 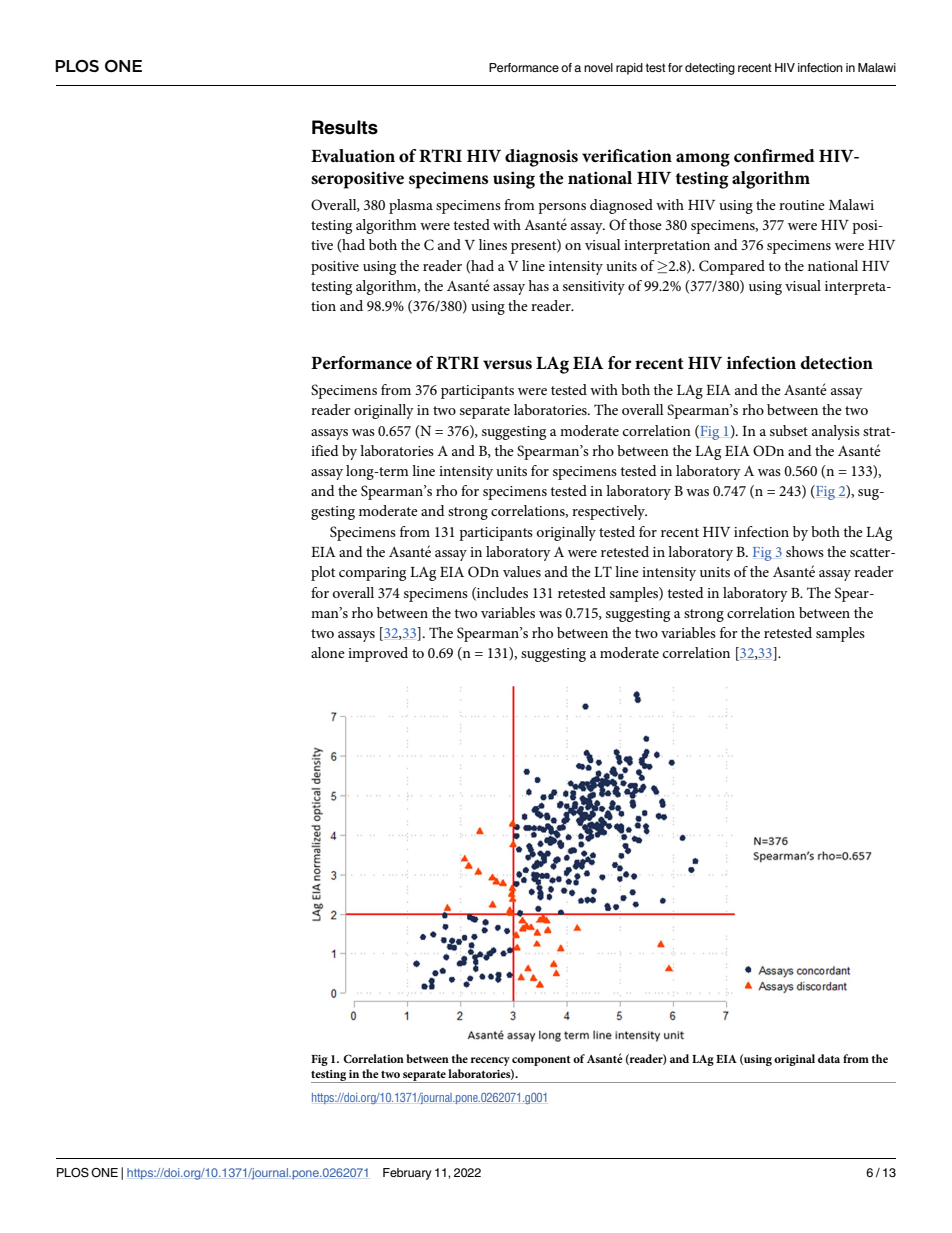 I want to click on February, so click(x=407, y=1174).
